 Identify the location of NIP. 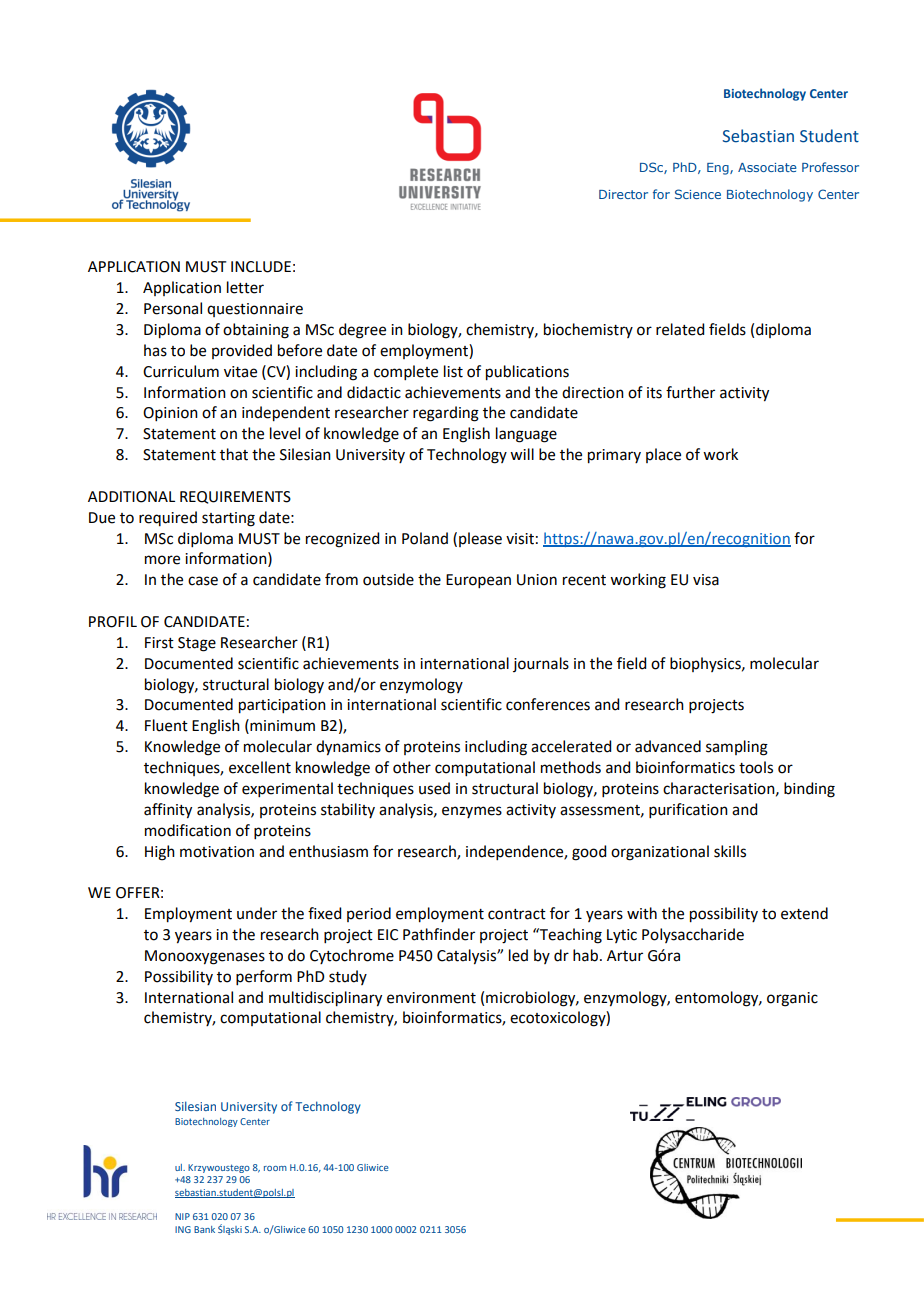
(182, 1216).
